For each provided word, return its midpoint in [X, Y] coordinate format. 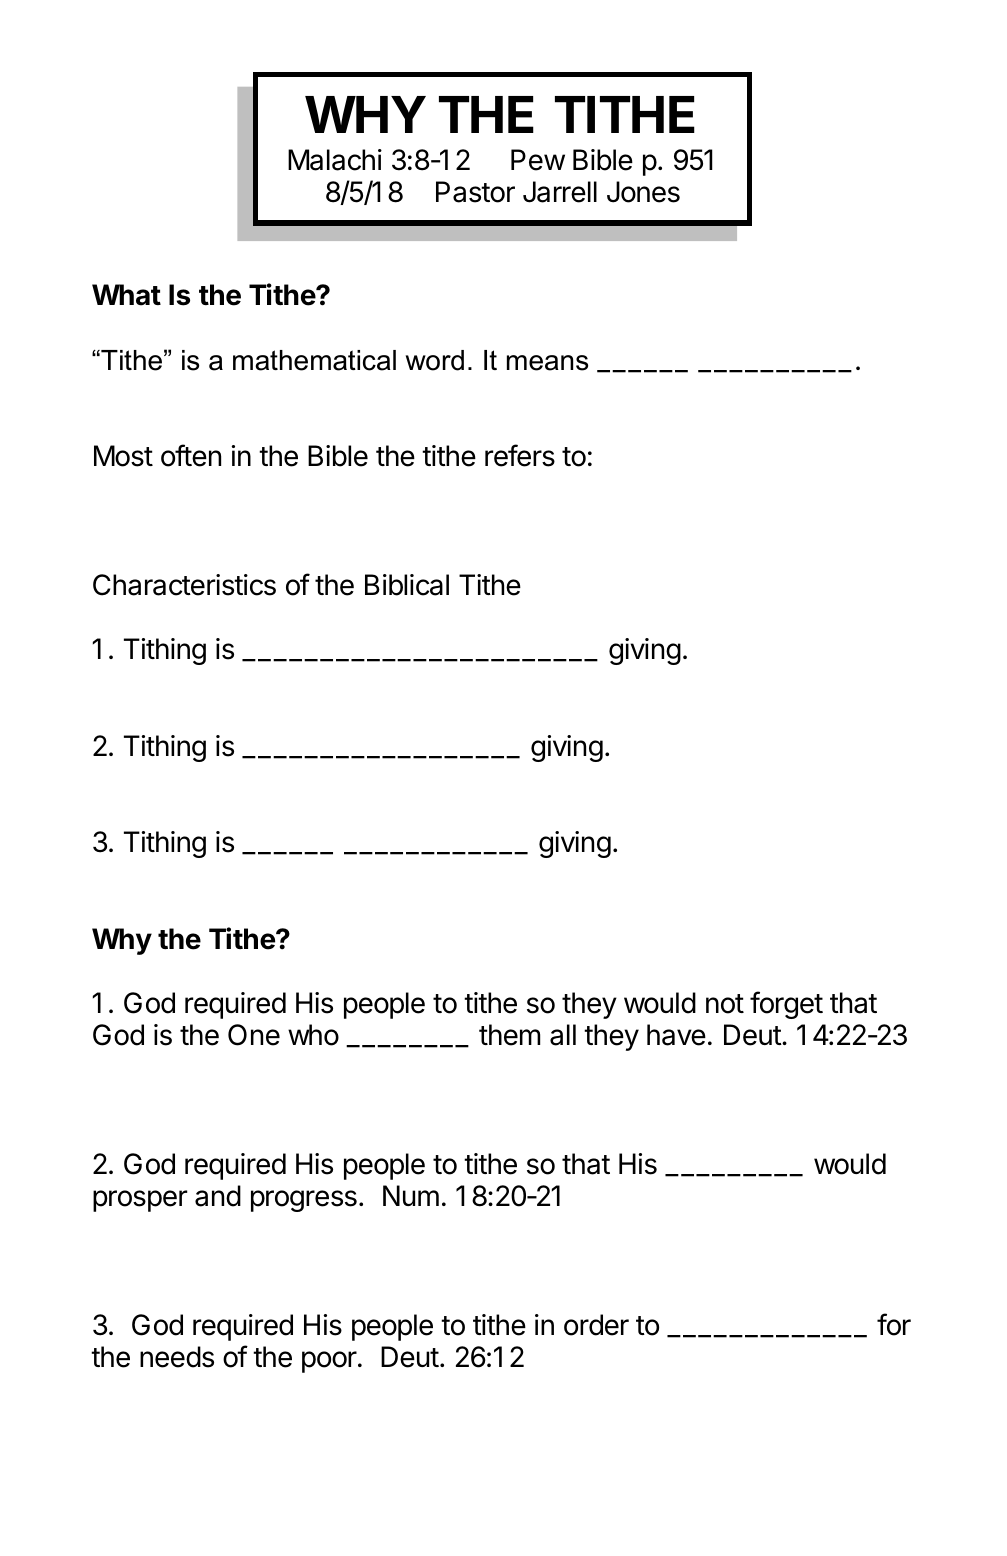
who [313, 1035]
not [725, 1004]
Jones [643, 192]
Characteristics [184, 585]
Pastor [475, 192]
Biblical [407, 585]
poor [329, 1362]
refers [520, 455]
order [596, 1325]
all [563, 1035]
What [126, 295]
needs [177, 1357]
